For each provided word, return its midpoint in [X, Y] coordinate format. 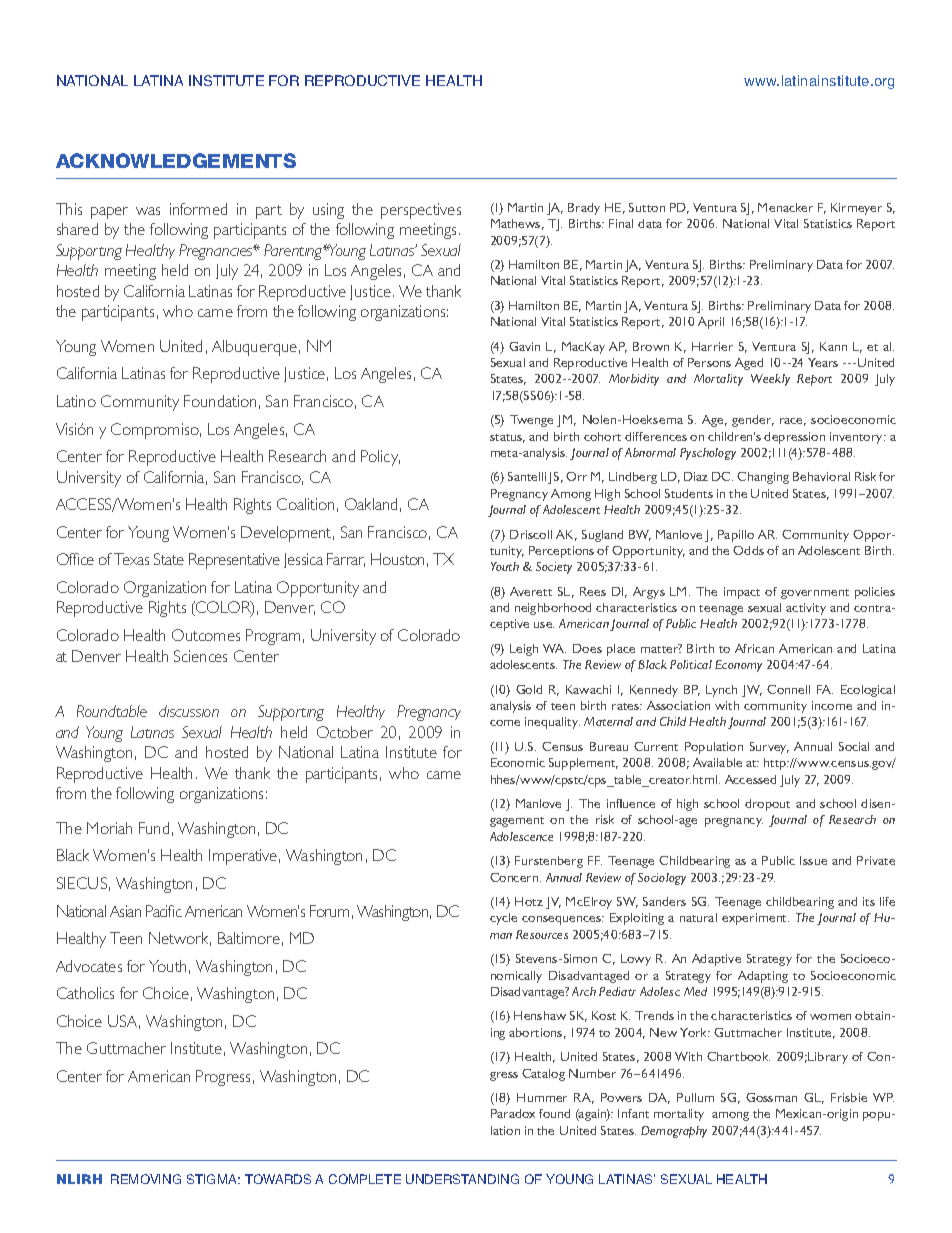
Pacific [164, 911]
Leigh [524, 650]
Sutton [647, 207]
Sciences [200, 656]
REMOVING [146, 1179]
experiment [755, 919]
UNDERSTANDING [462, 1179]
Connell [788, 689]
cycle [503, 919]
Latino [76, 401]
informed [198, 209]
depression [794, 438]
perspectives [421, 211]
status [507, 438]
